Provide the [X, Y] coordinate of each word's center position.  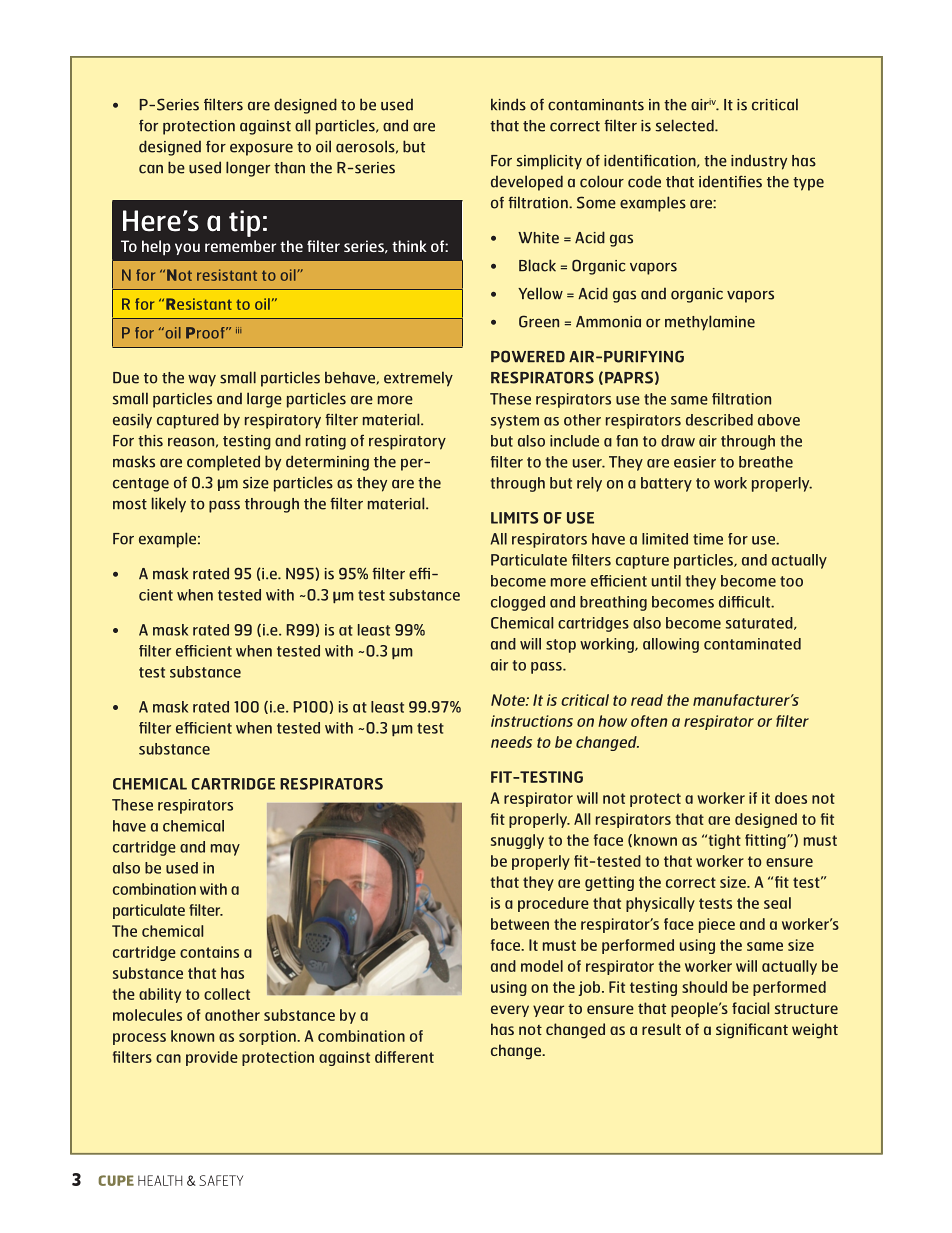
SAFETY [221, 1180]
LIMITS [515, 518]
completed [223, 463]
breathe [766, 462]
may [225, 850]
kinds [508, 104]
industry [759, 162]
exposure [261, 149]
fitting [766, 841]
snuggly [517, 841]
